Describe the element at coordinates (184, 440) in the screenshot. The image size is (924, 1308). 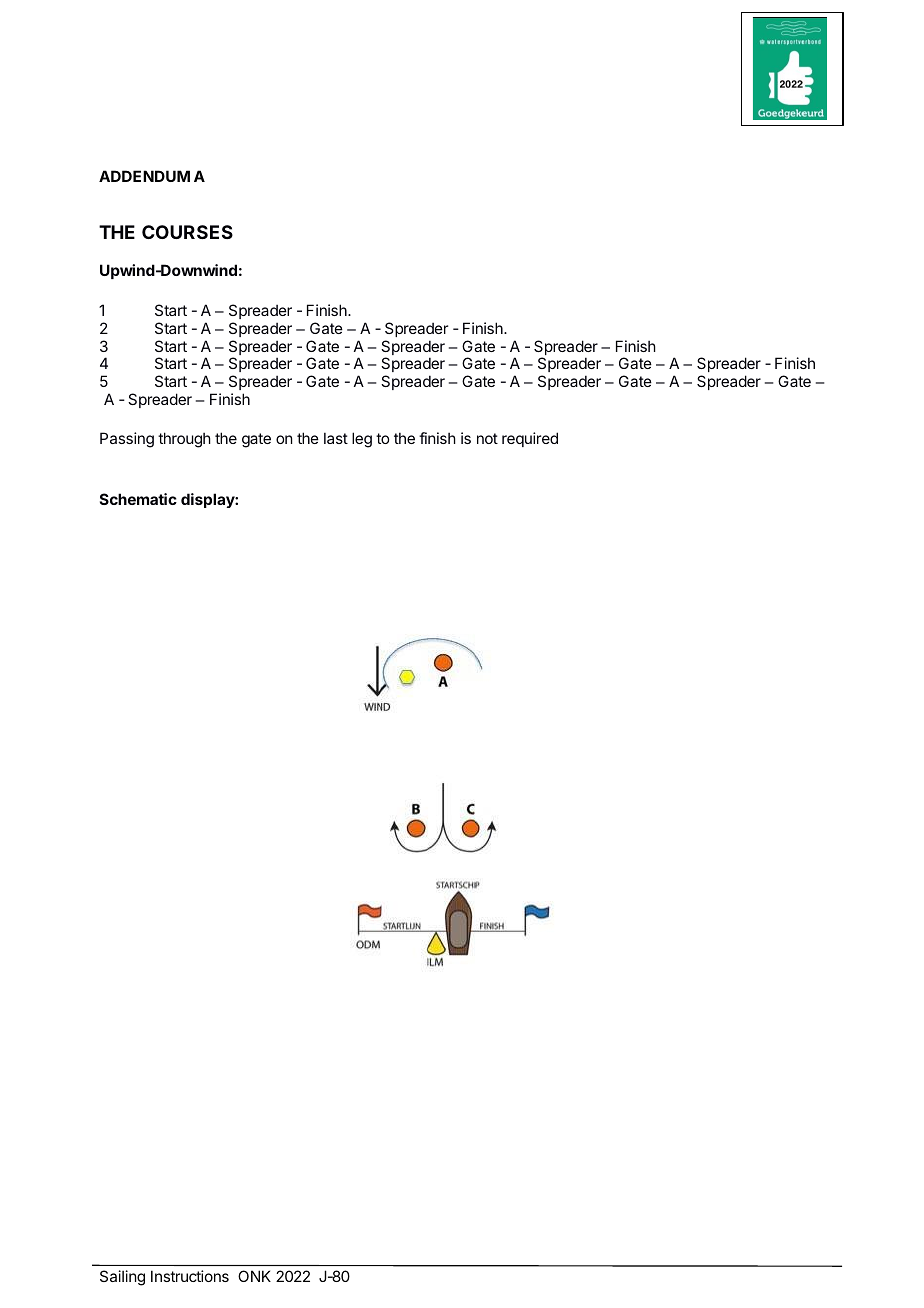
I see `through` at that location.
